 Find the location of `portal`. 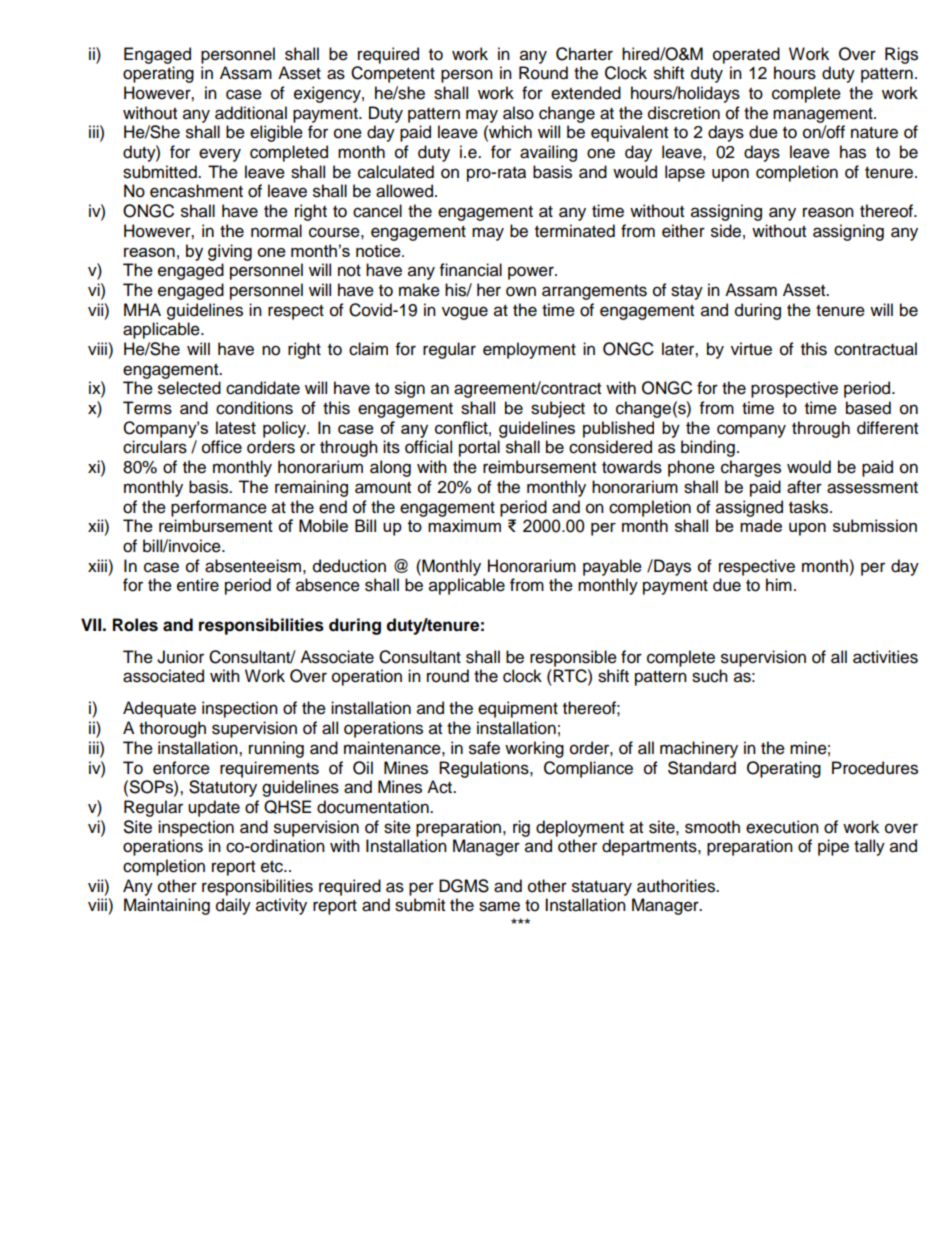

portal is located at coordinates (479, 448).
